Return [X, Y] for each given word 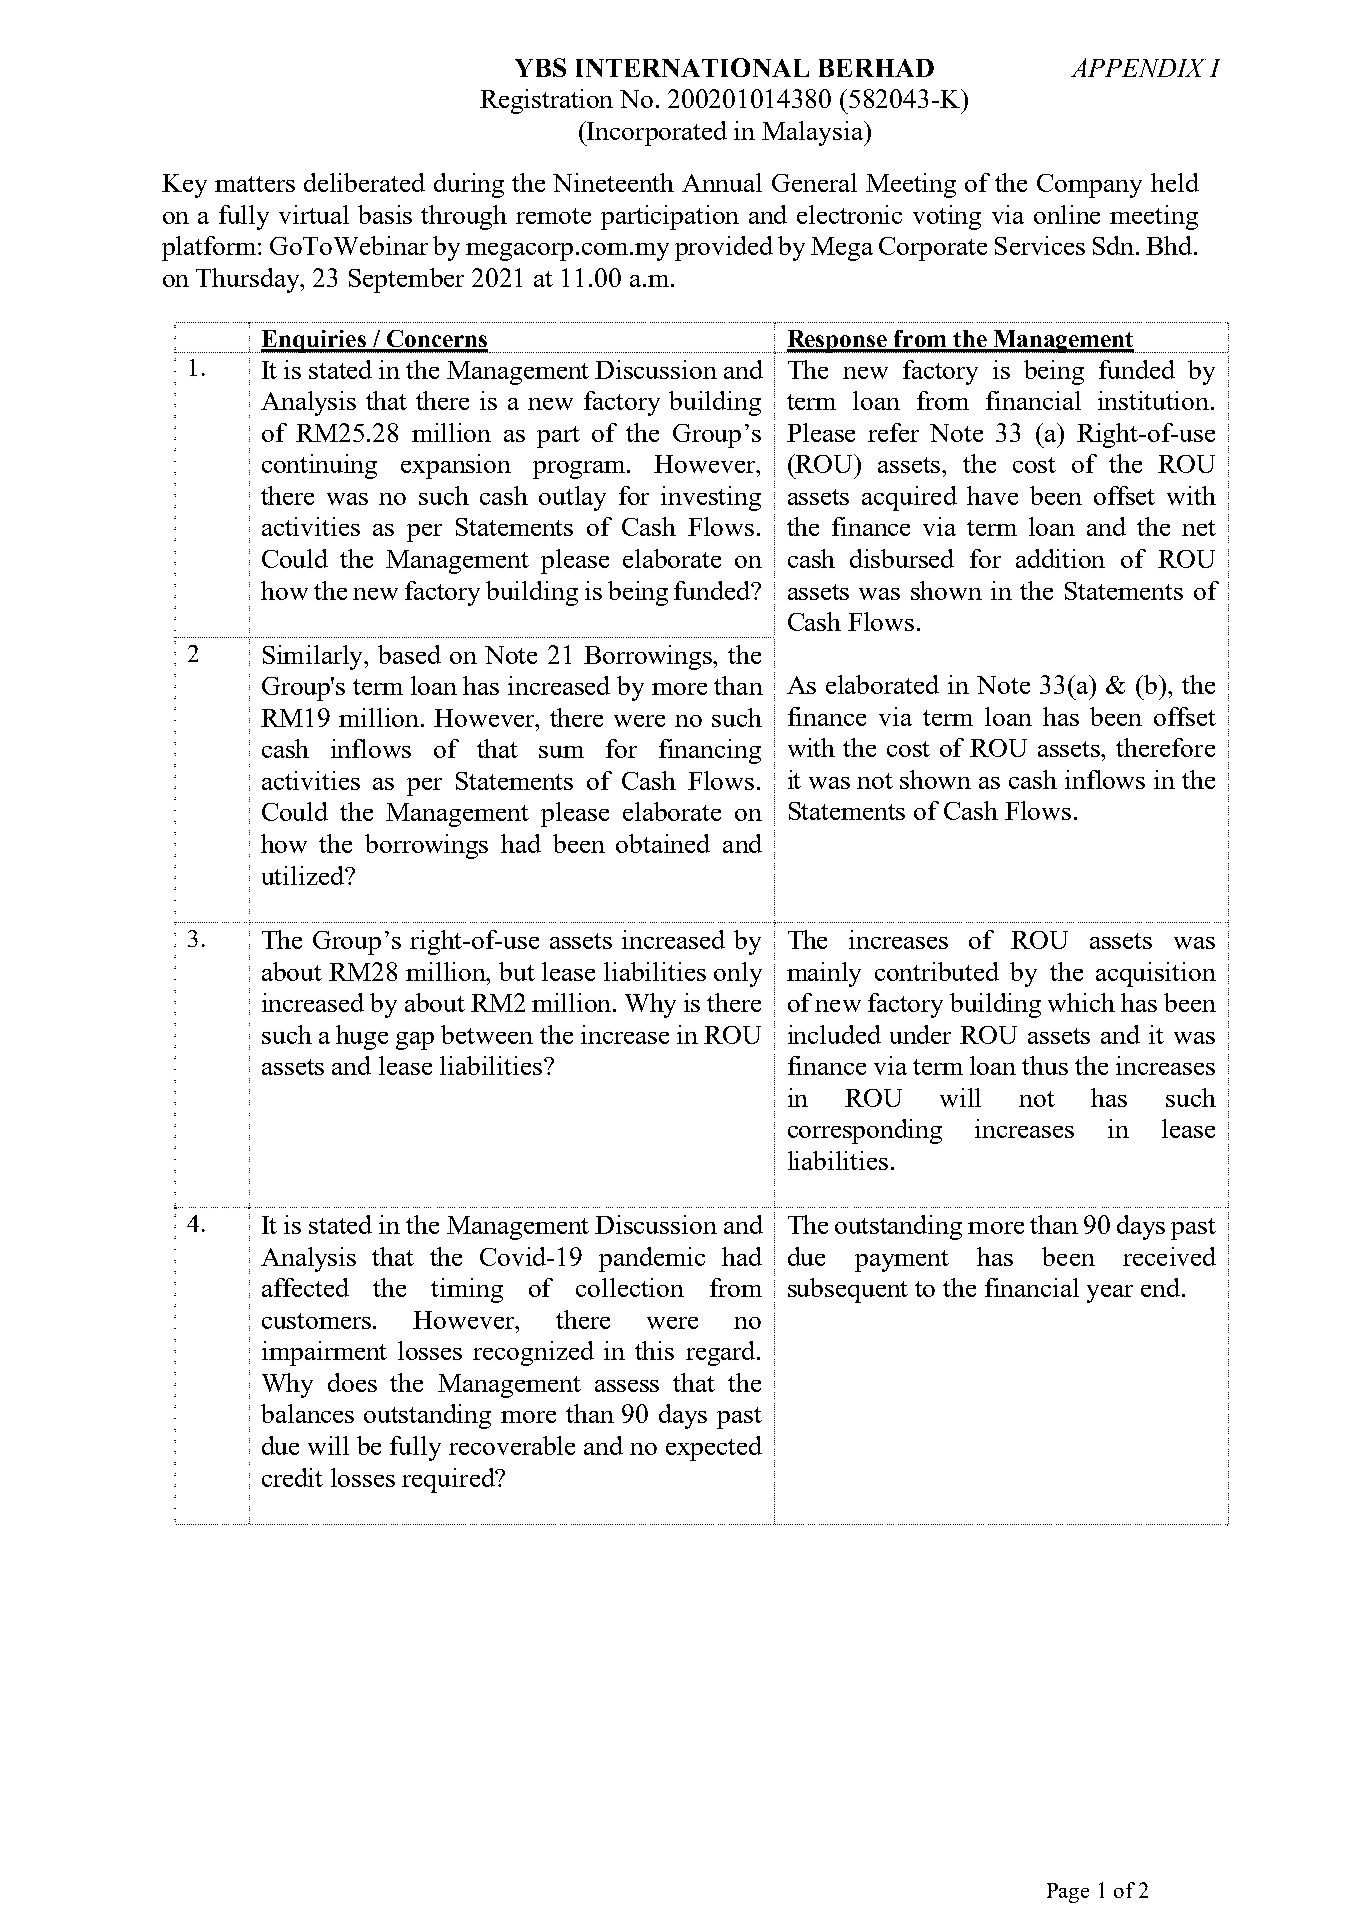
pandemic [652, 1259]
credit [292, 1477]
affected [305, 1287]
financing [710, 751]
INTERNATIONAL [692, 67]
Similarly [314, 657]
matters [255, 184]
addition [1060, 558]
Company [1089, 186]
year [1110, 1294]
